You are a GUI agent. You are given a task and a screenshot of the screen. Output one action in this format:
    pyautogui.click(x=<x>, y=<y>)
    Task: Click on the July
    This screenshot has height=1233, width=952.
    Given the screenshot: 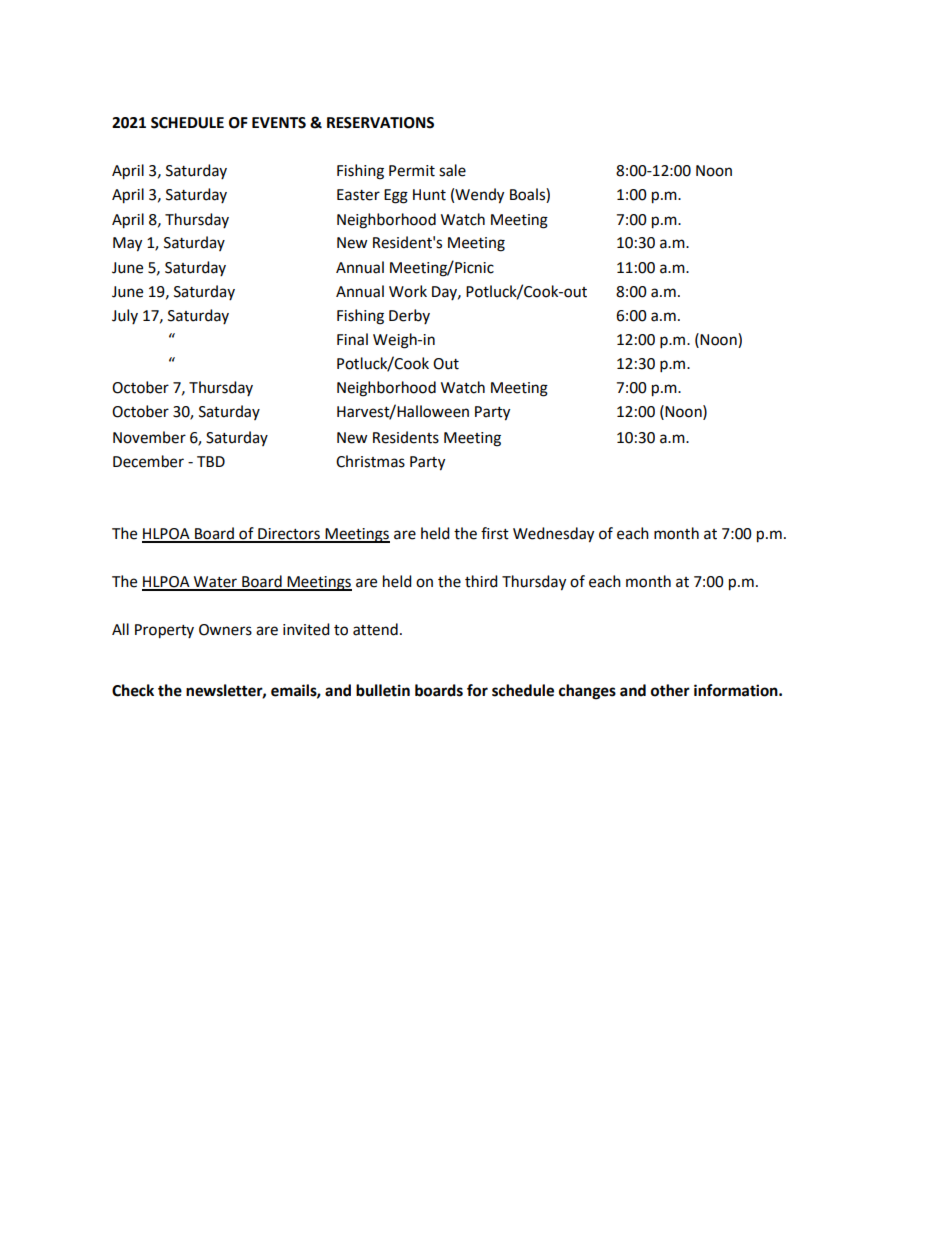 What is the action you would take?
    pyautogui.click(x=125, y=316)
